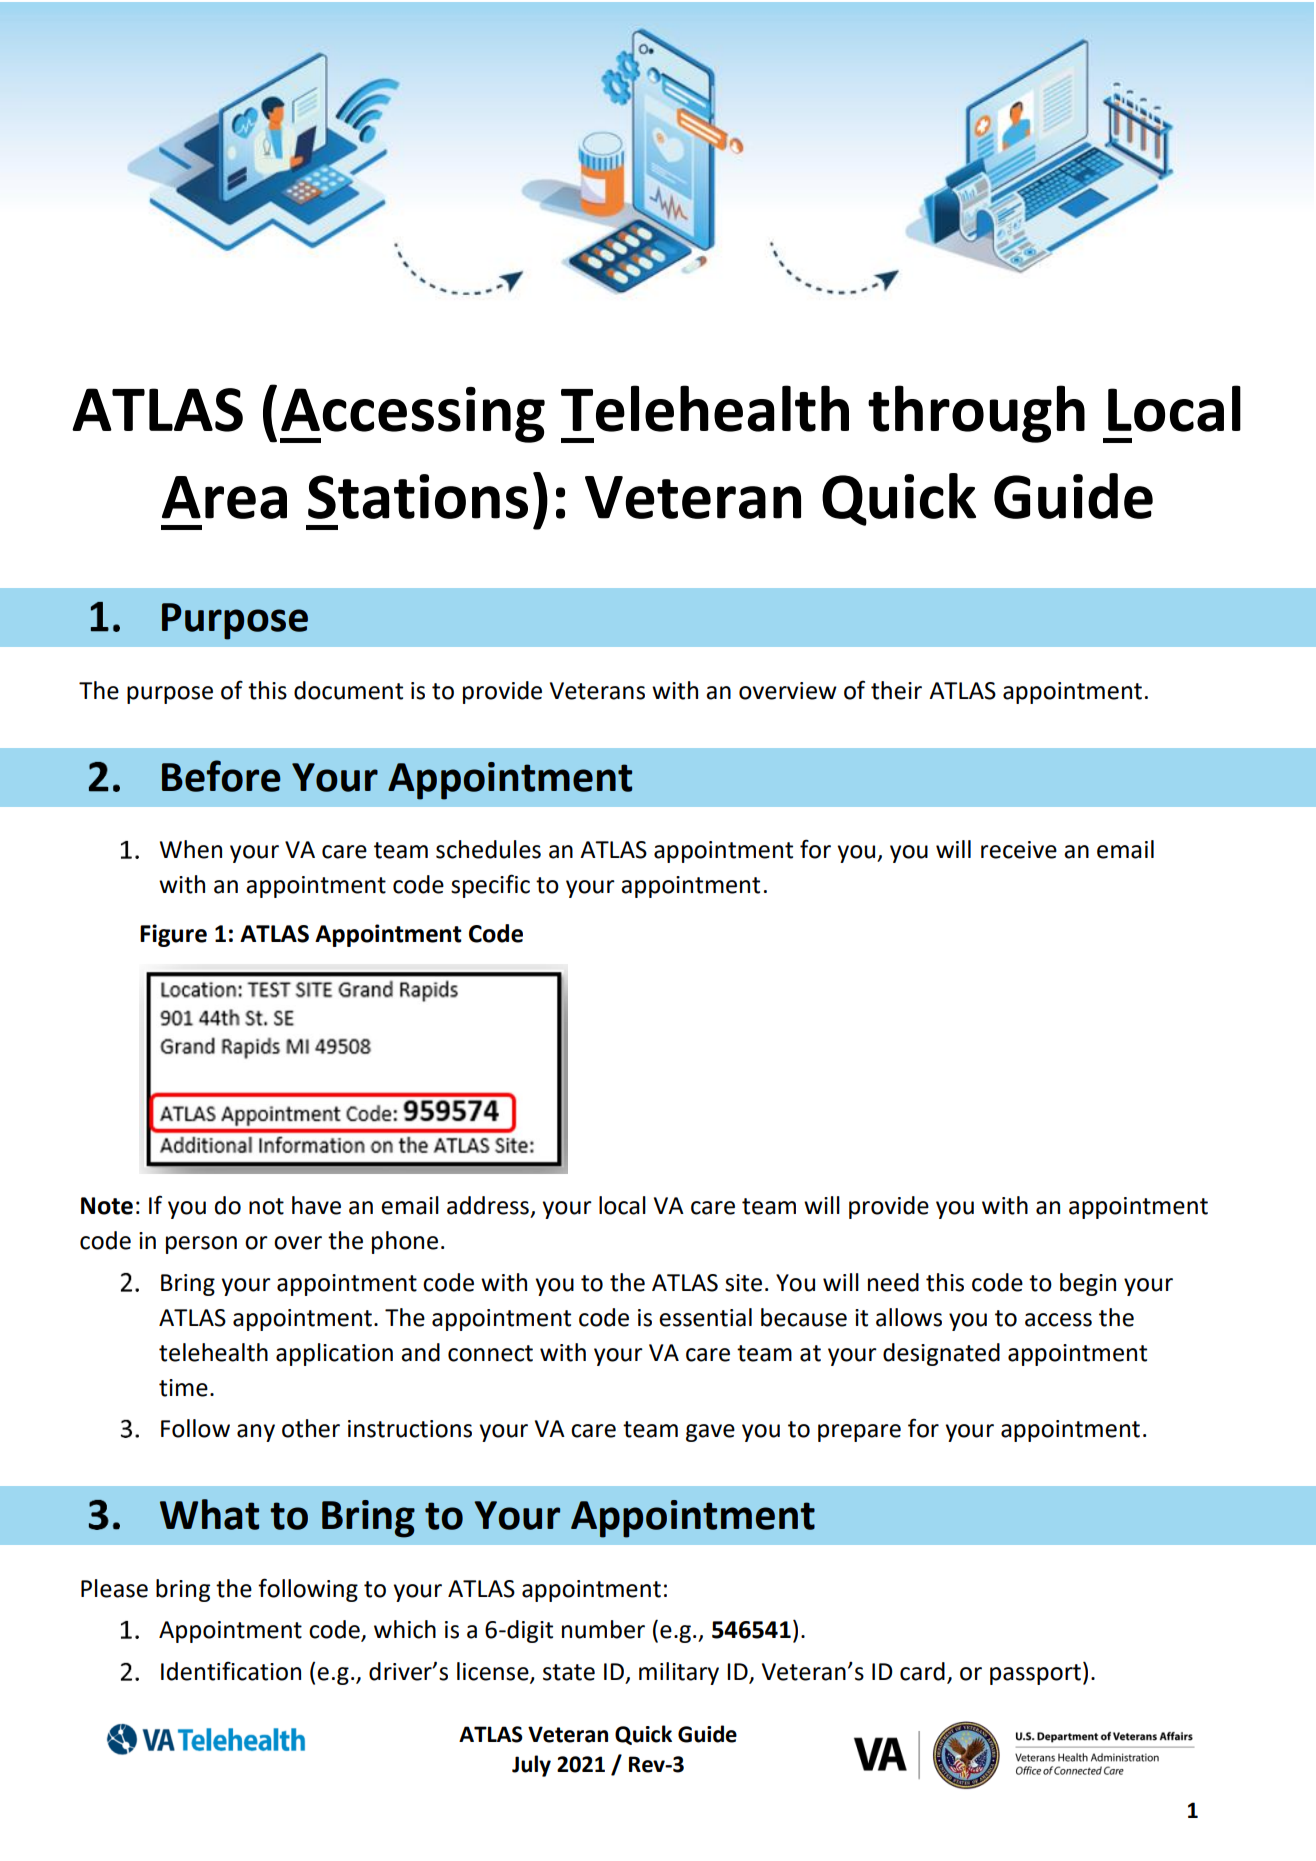  What do you see at coordinates (569, 1672) in the screenshot?
I see `state` at bounding box center [569, 1672].
